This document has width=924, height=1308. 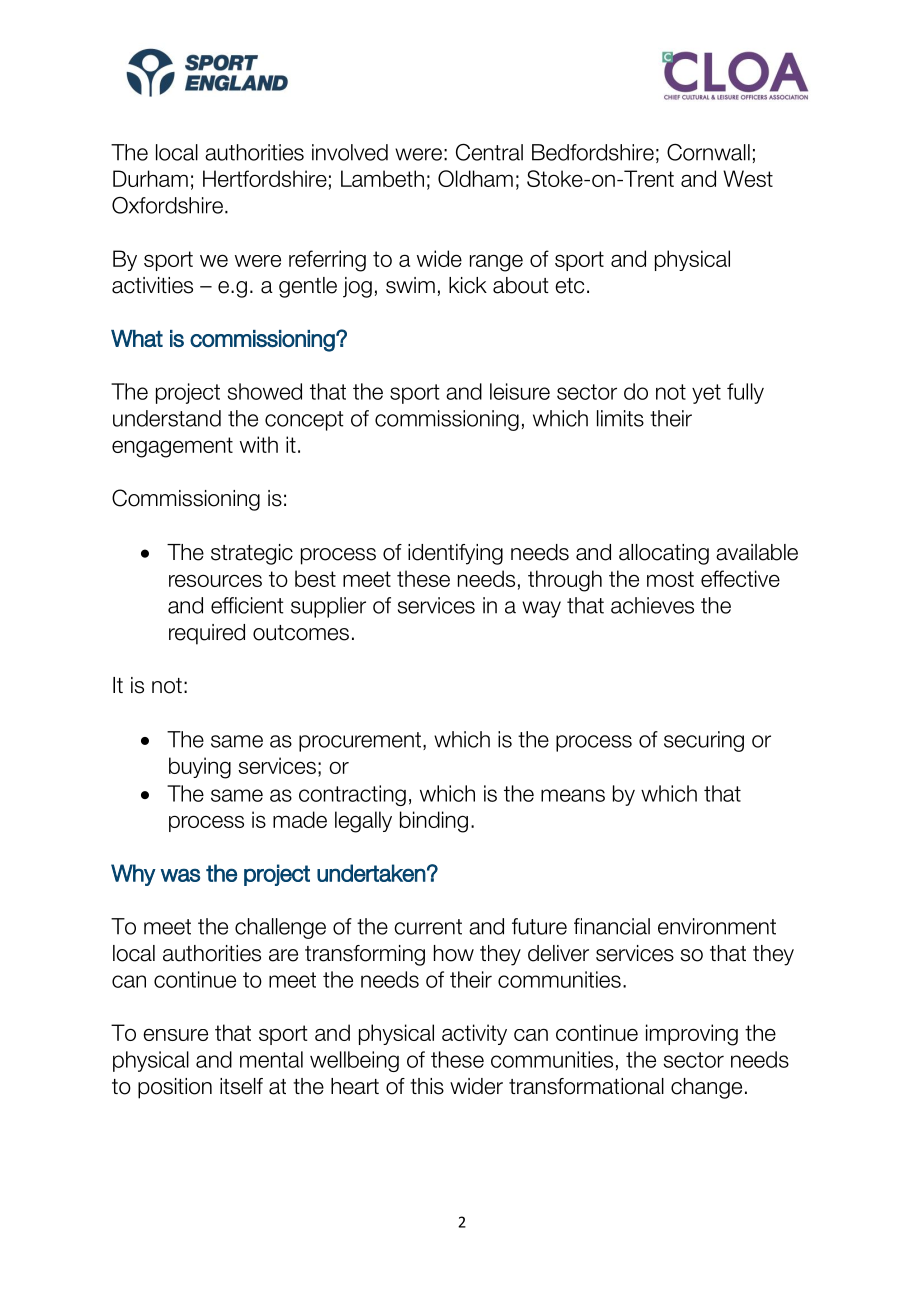 I want to click on securing, so click(x=704, y=741).
